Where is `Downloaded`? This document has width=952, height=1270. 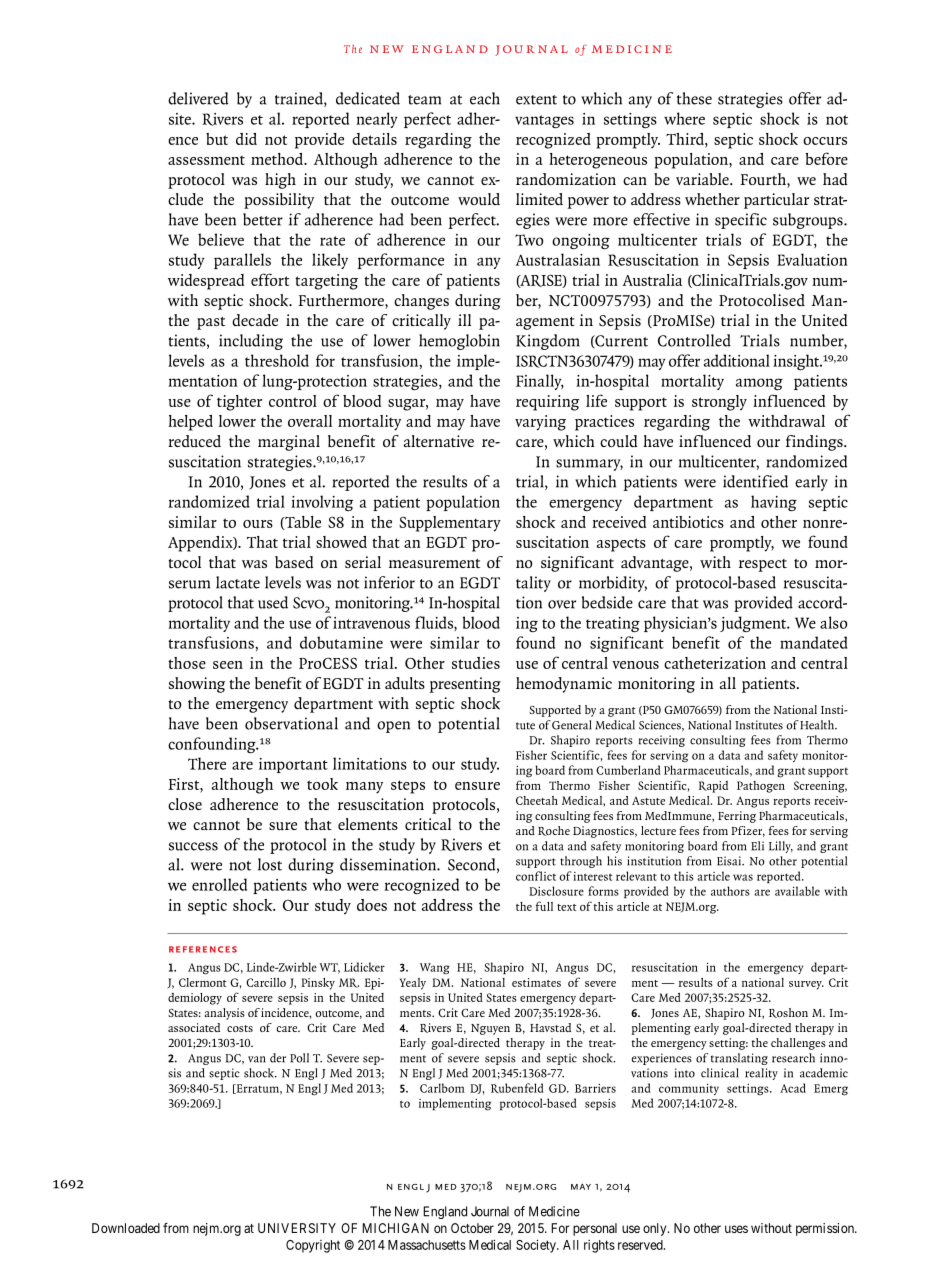
Downloaded is located at coordinates (126, 1228).
